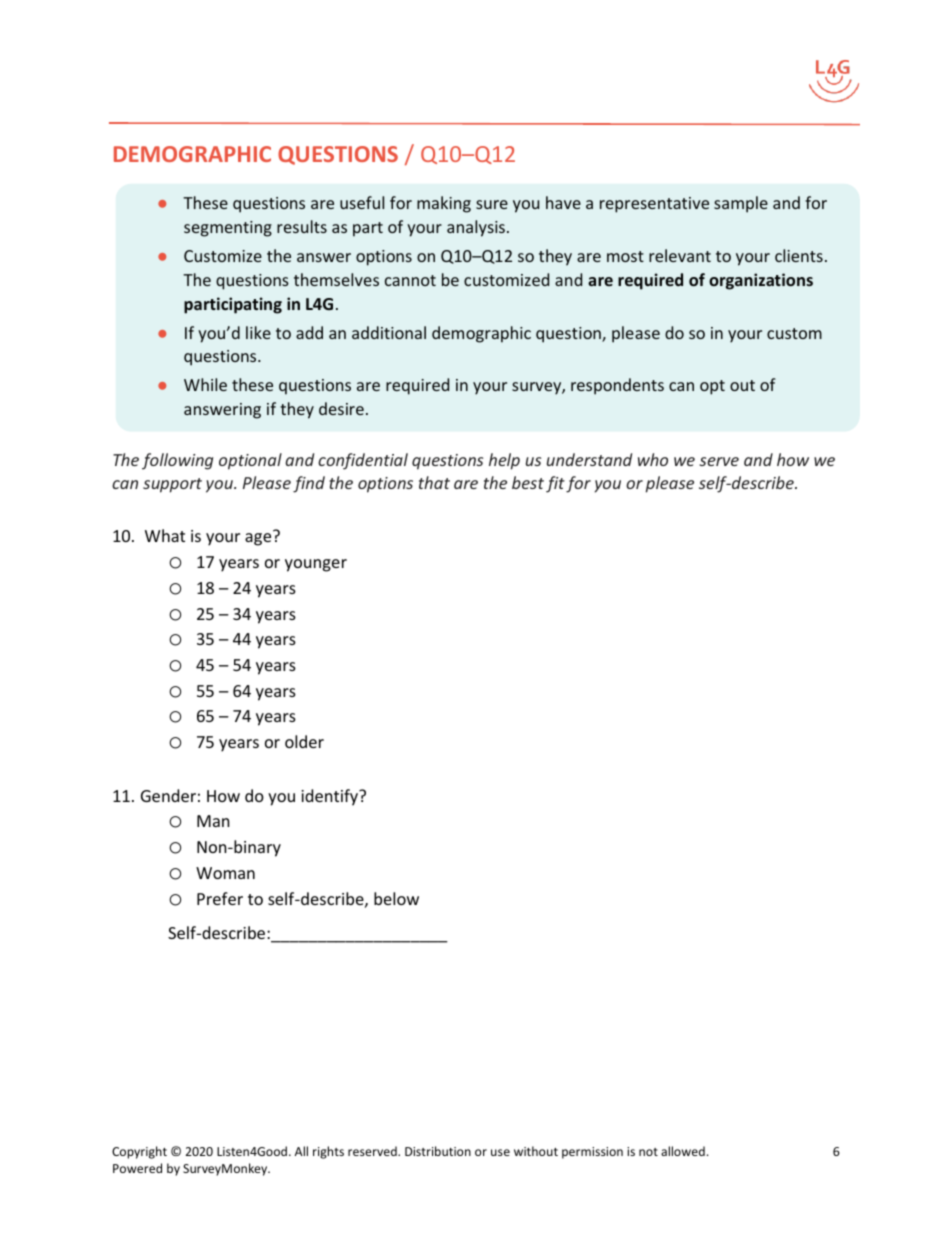  I want to click on who, so click(653, 459).
